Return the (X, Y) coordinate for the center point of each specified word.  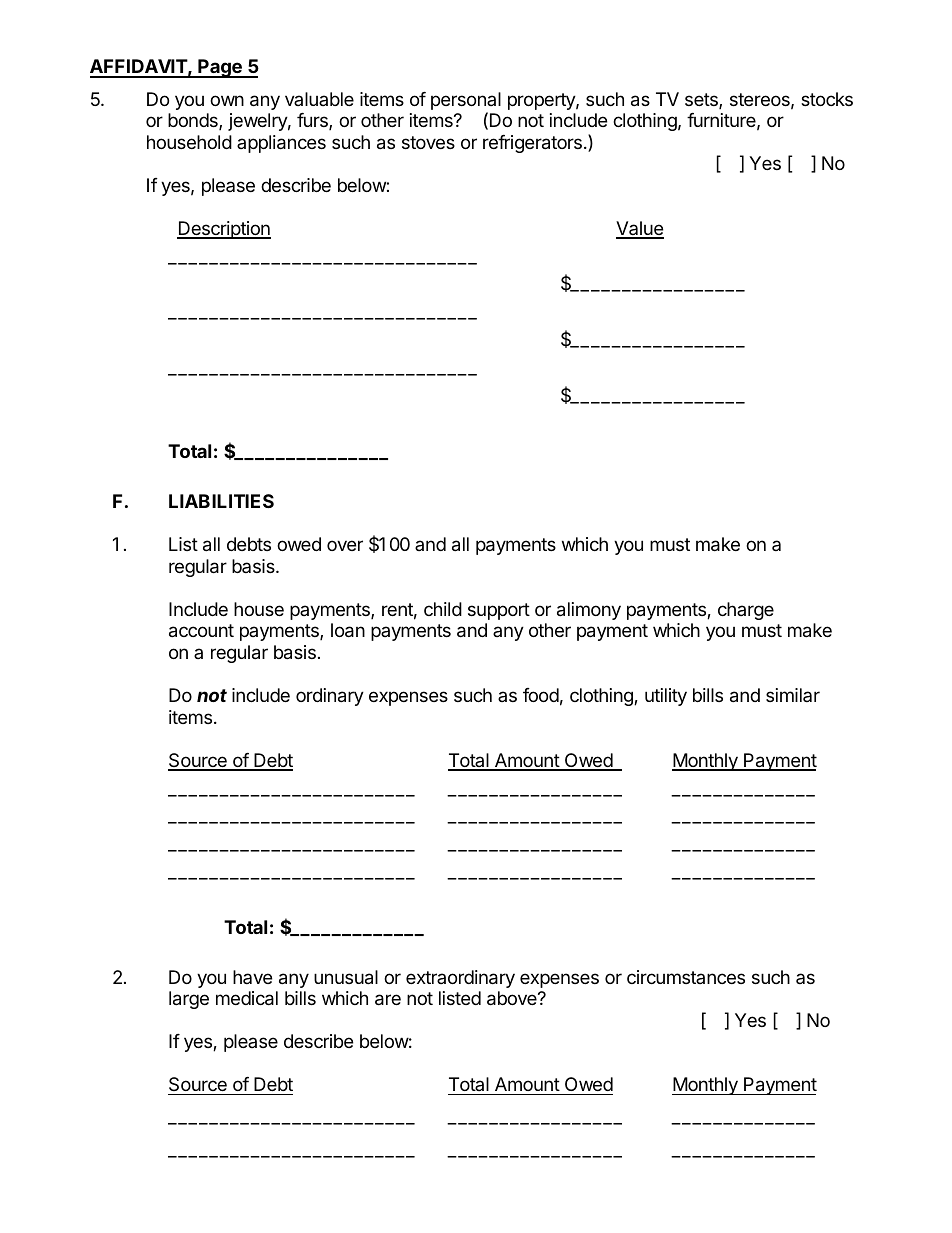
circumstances (686, 977)
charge (746, 611)
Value (640, 229)
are (388, 1000)
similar (793, 695)
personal (466, 102)
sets (702, 101)
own (227, 100)
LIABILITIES (221, 501)
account (201, 631)
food (541, 695)
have (252, 977)
